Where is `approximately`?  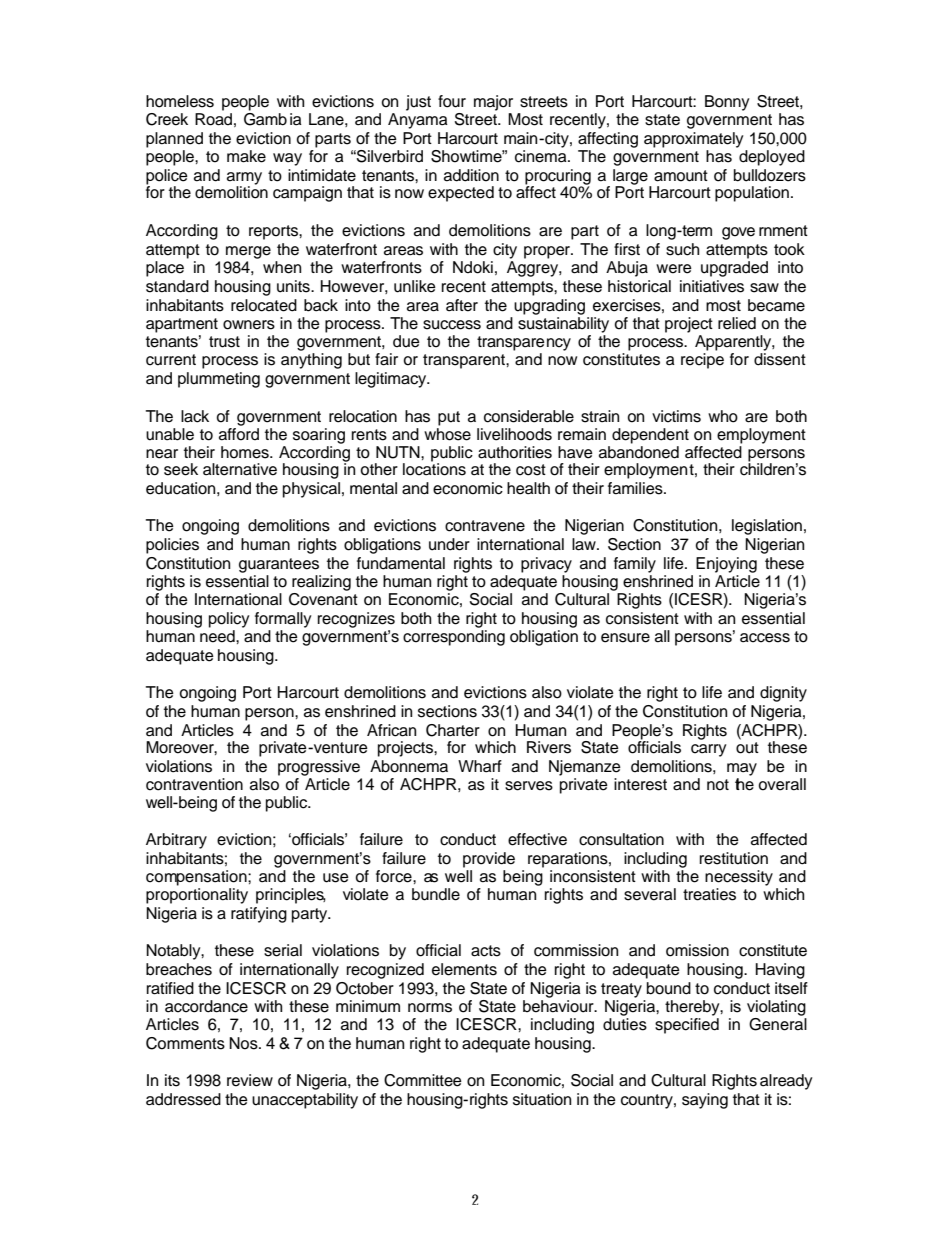
approximately is located at coordinates (693, 140).
